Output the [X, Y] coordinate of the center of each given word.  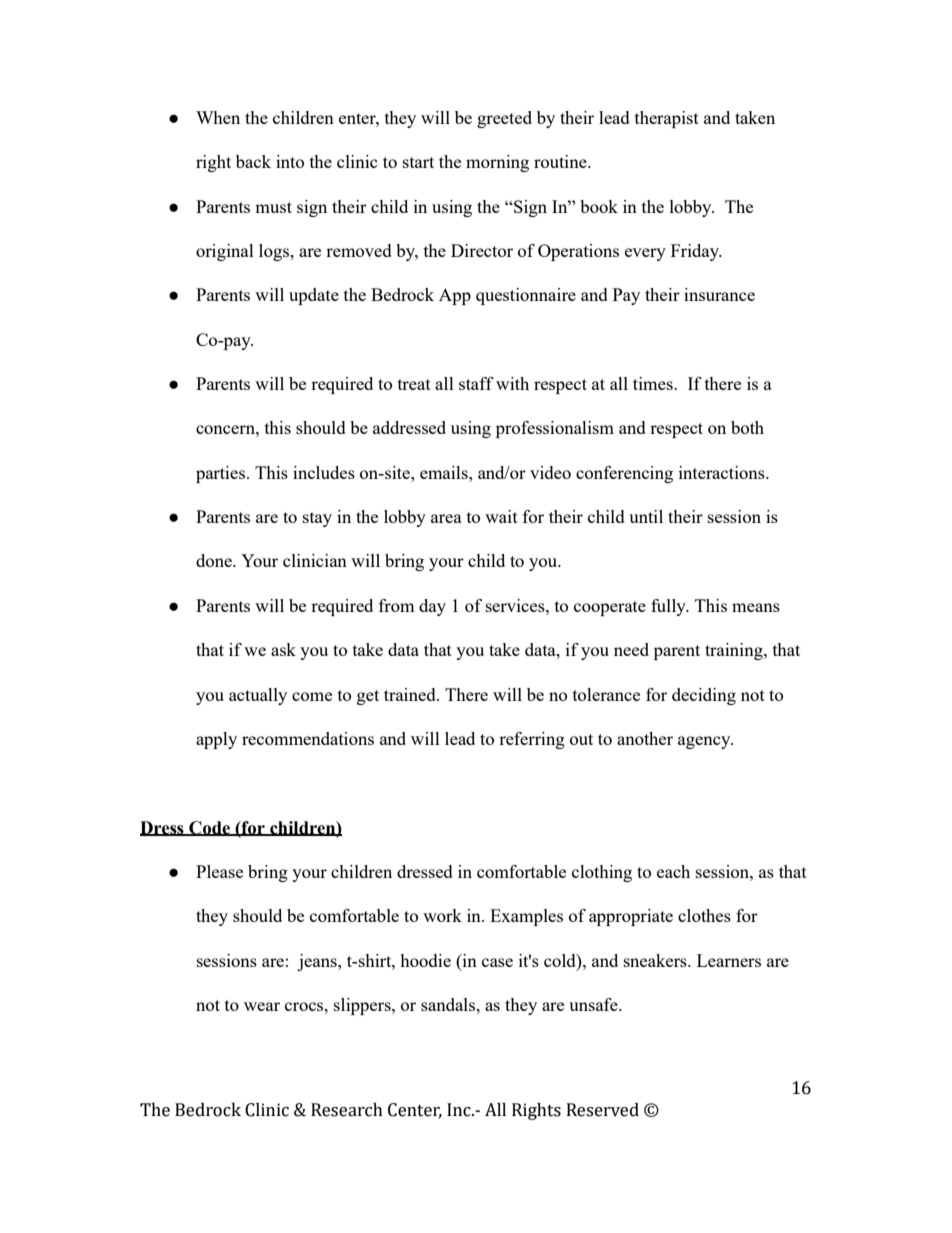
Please [219, 871]
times [654, 383]
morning [497, 163]
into [290, 161]
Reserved [603, 1110]
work [442, 915]
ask [283, 649]
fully [669, 607]
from [397, 605]
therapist [667, 119]
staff [476, 383]
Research [347, 1110]
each [673, 871]
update [314, 296]
